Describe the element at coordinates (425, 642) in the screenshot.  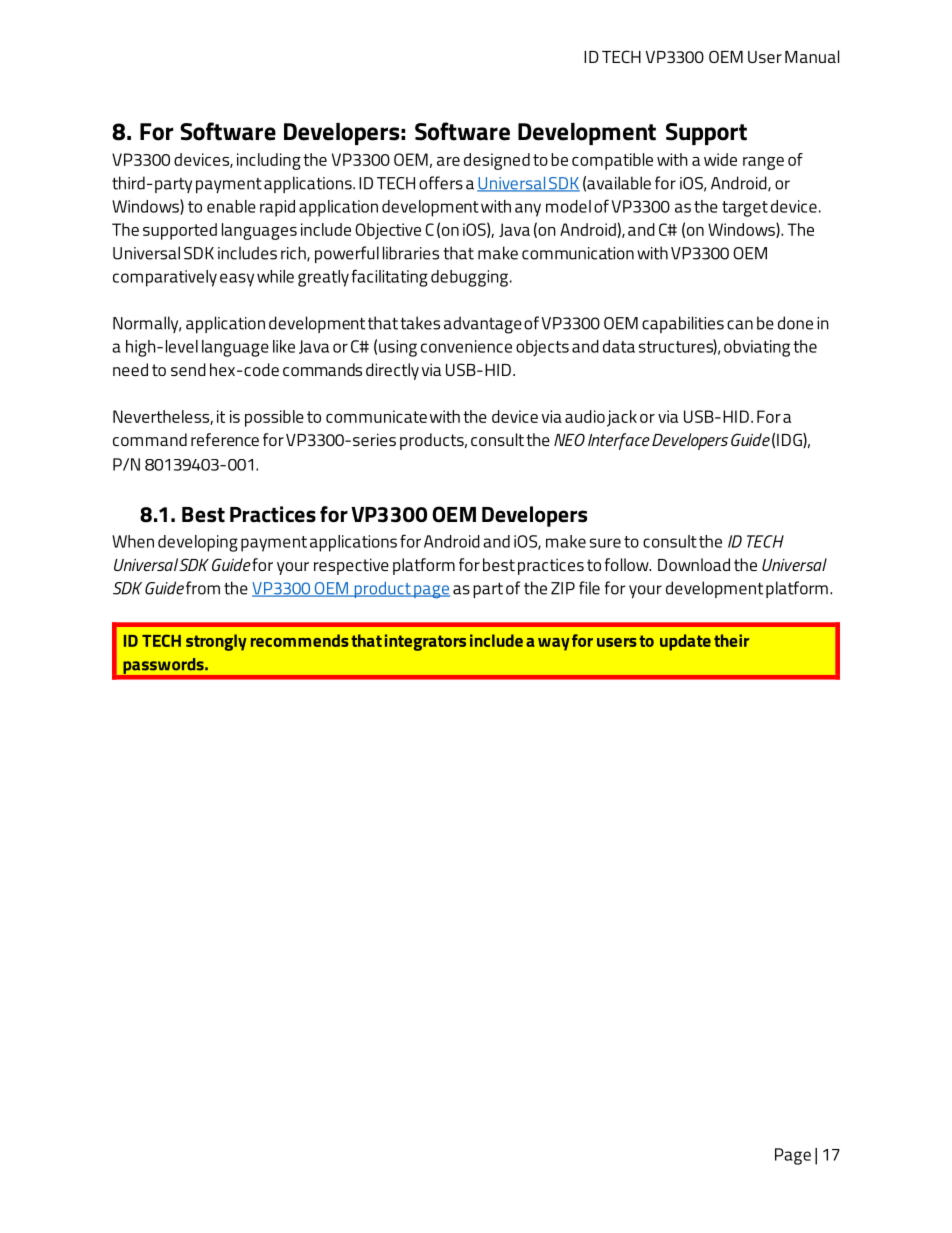
I see `integrators` at that location.
